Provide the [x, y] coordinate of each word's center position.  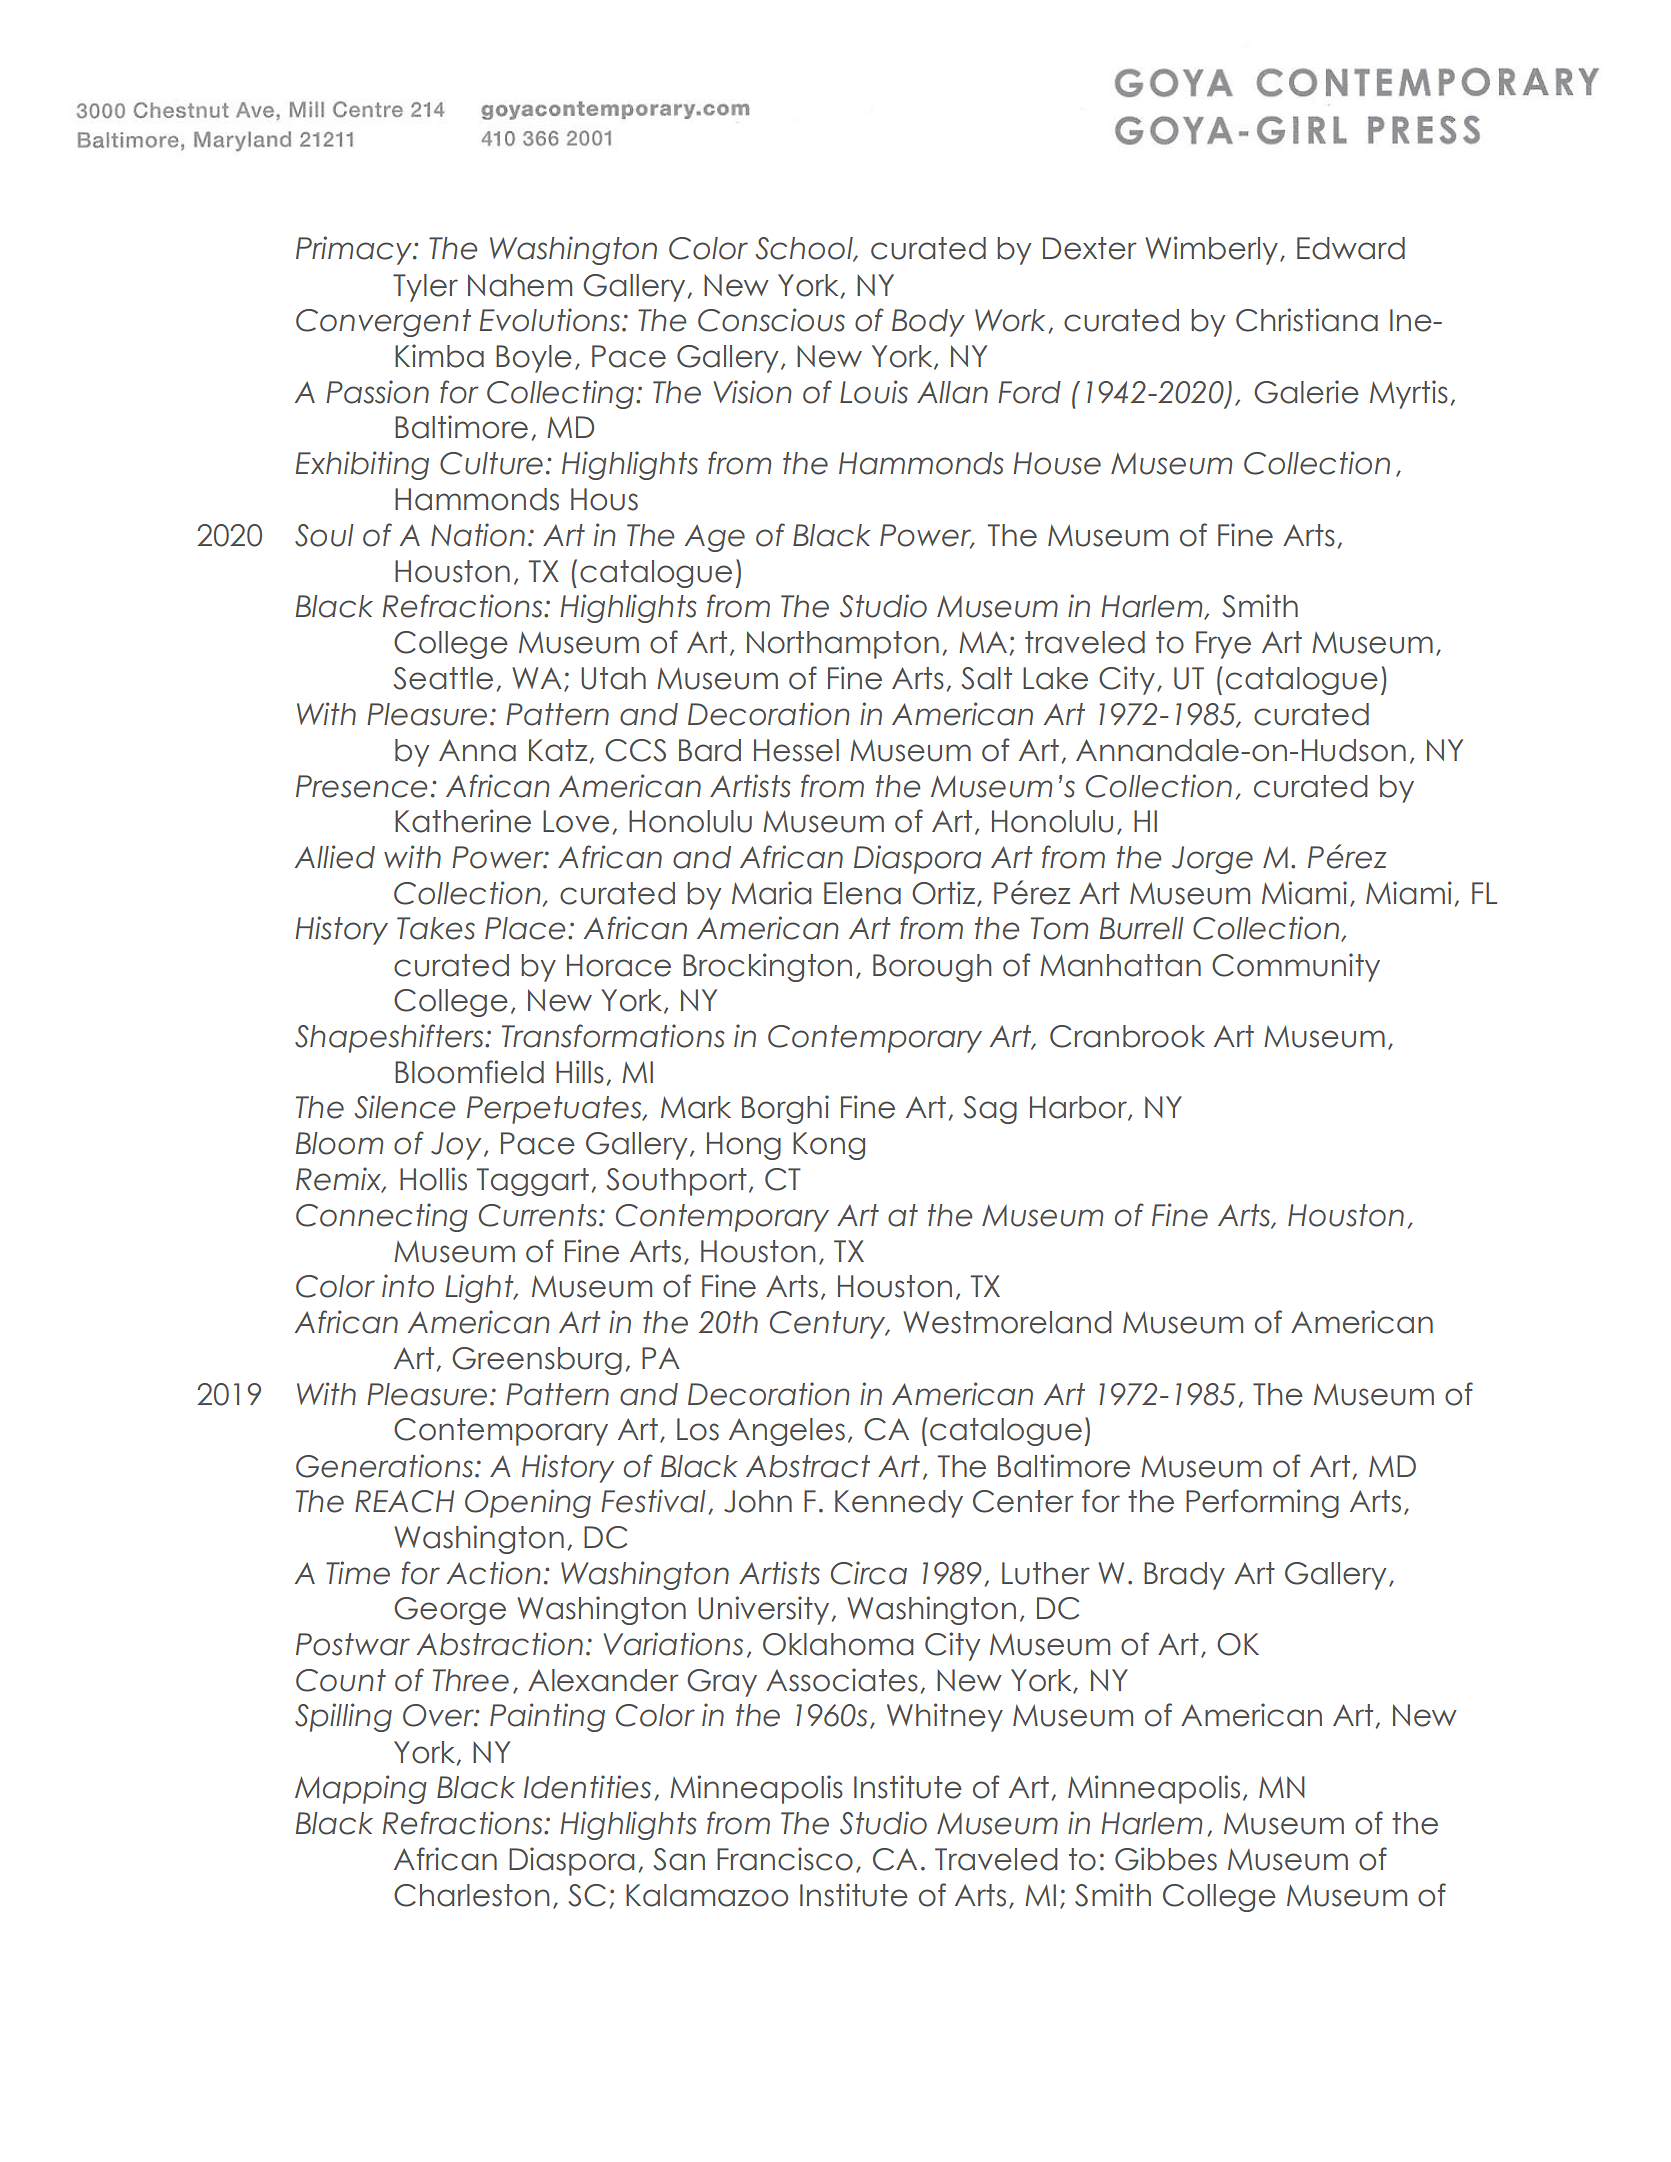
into [408, 1286]
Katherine [463, 821]
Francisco [785, 1859]
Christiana [1307, 320]
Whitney [945, 1717]
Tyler [425, 288]
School [805, 249]
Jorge [1212, 860]
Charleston [471, 1895]
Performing [1262, 1503]
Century [829, 1325]
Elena [862, 893]
